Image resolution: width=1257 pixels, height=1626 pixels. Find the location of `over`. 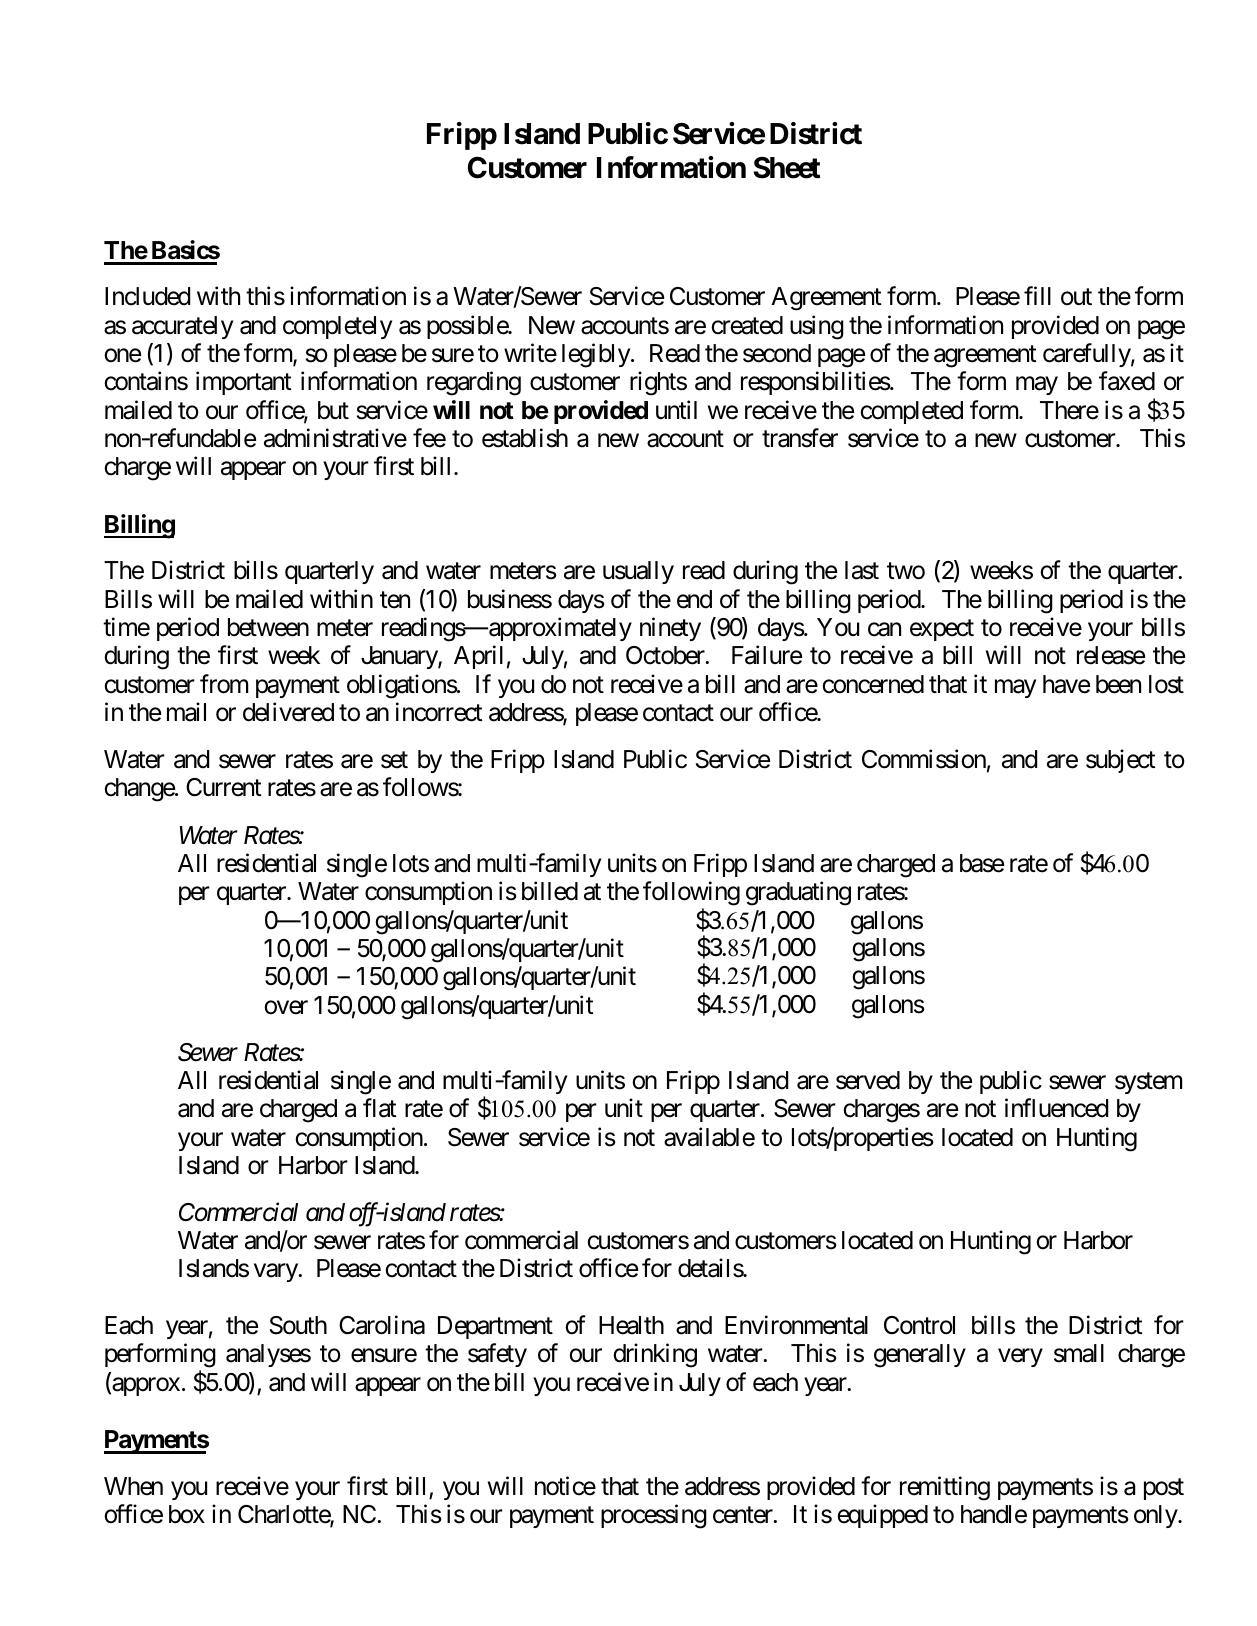

over is located at coordinates (286, 1007).
